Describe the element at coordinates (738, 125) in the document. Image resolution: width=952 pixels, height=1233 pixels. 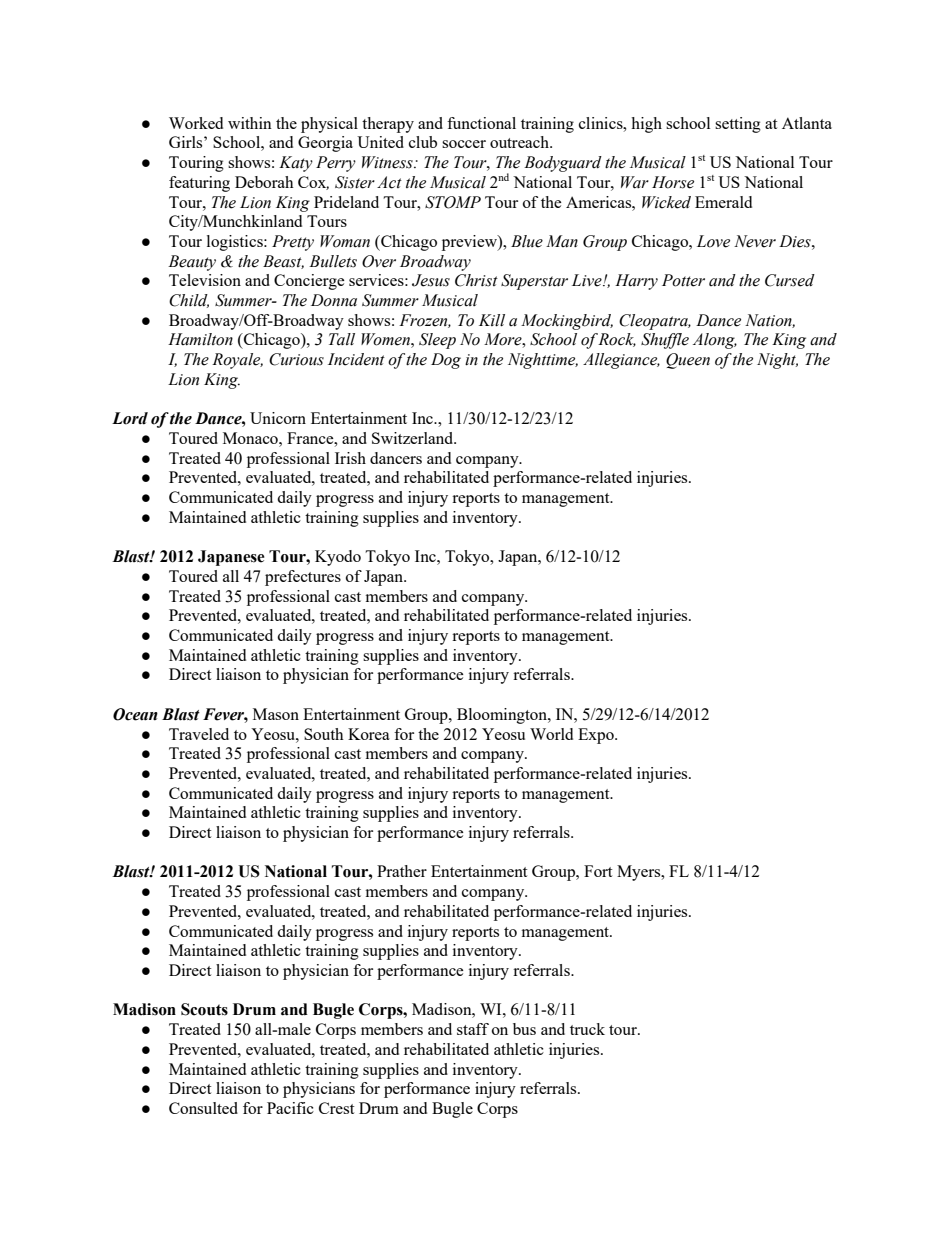
I see `setting` at that location.
